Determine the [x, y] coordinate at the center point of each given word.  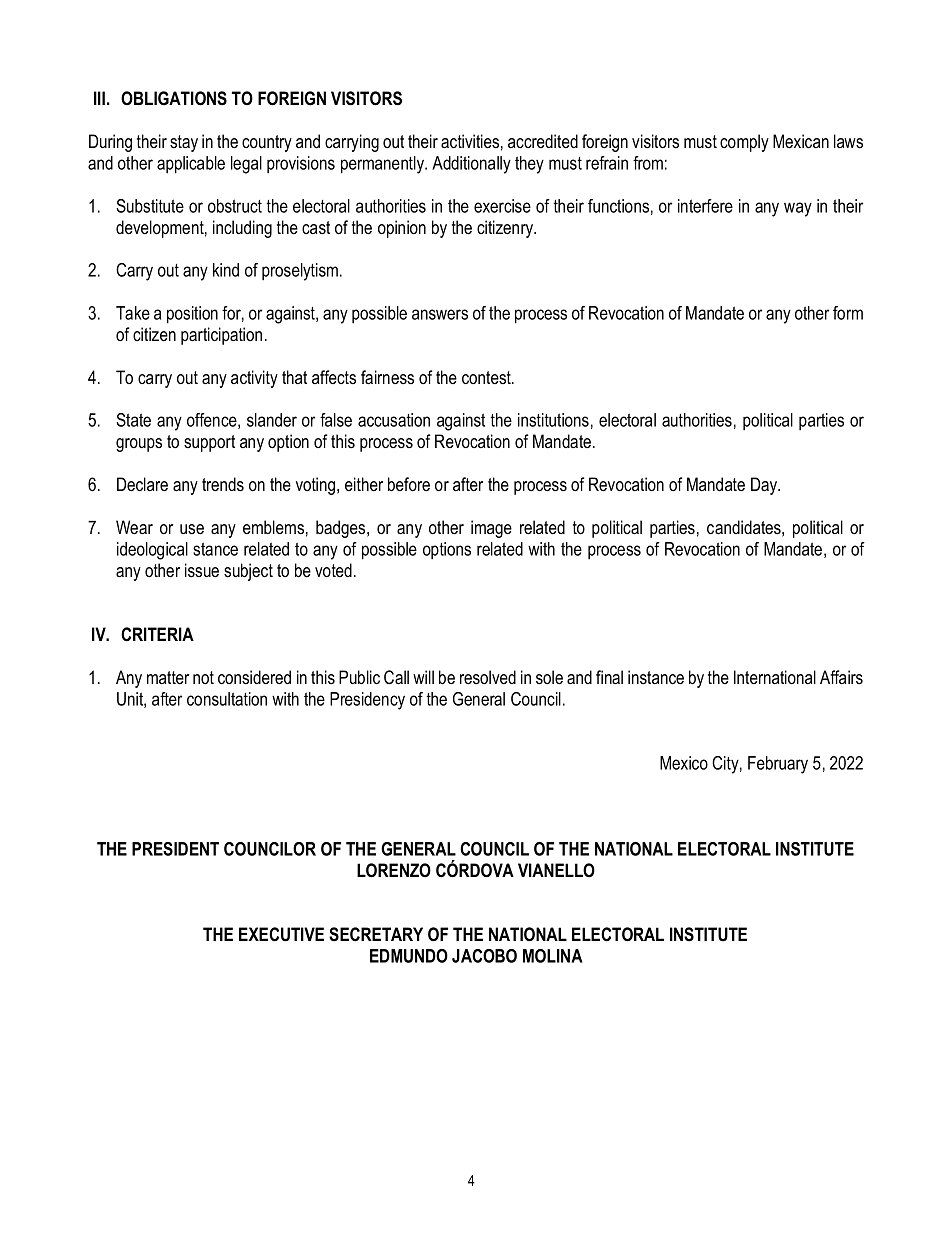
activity [254, 379]
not [203, 677]
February [778, 765]
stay [184, 143]
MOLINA [553, 956]
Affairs [841, 677]
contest [487, 378]
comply [744, 143]
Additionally [471, 165]
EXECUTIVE [281, 934]
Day [765, 486]
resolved [488, 677]
